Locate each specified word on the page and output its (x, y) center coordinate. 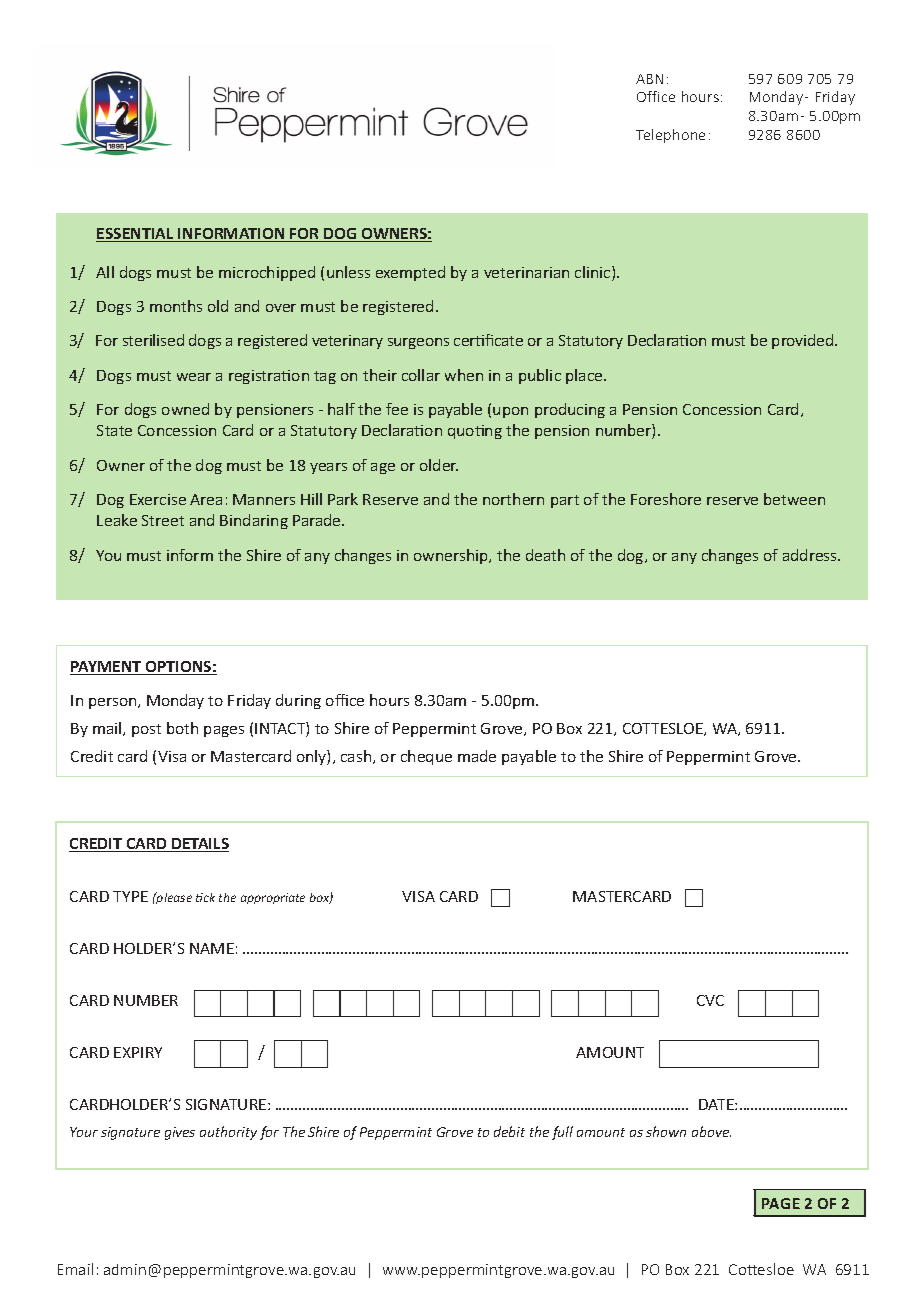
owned (185, 409)
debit (509, 1131)
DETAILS (199, 845)
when (464, 375)
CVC (710, 1000)
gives (180, 1133)
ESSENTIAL (136, 235)
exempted (410, 273)
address (811, 555)
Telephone (670, 136)
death (545, 555)
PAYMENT (107, 668)
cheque (426, 757)
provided (804, 341)
